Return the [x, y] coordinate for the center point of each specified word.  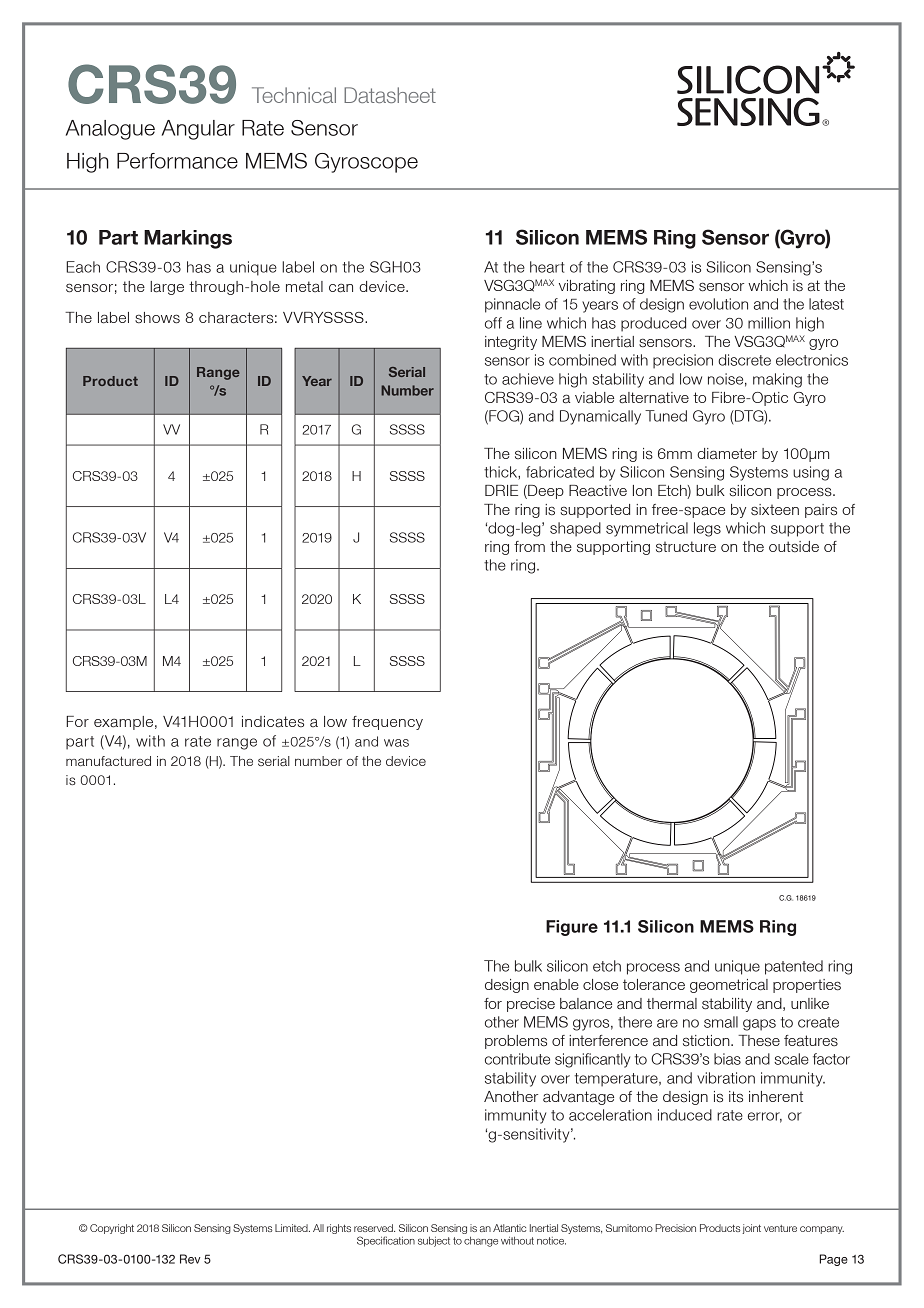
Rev [190, 1259]
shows [157, 318]
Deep [545, 492]
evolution [718, 304]
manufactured [108, 761]
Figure [572, 928]
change [481, 1242]
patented [794, 967]
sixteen [775, 510]
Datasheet [390, 95]
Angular [198, 130]
